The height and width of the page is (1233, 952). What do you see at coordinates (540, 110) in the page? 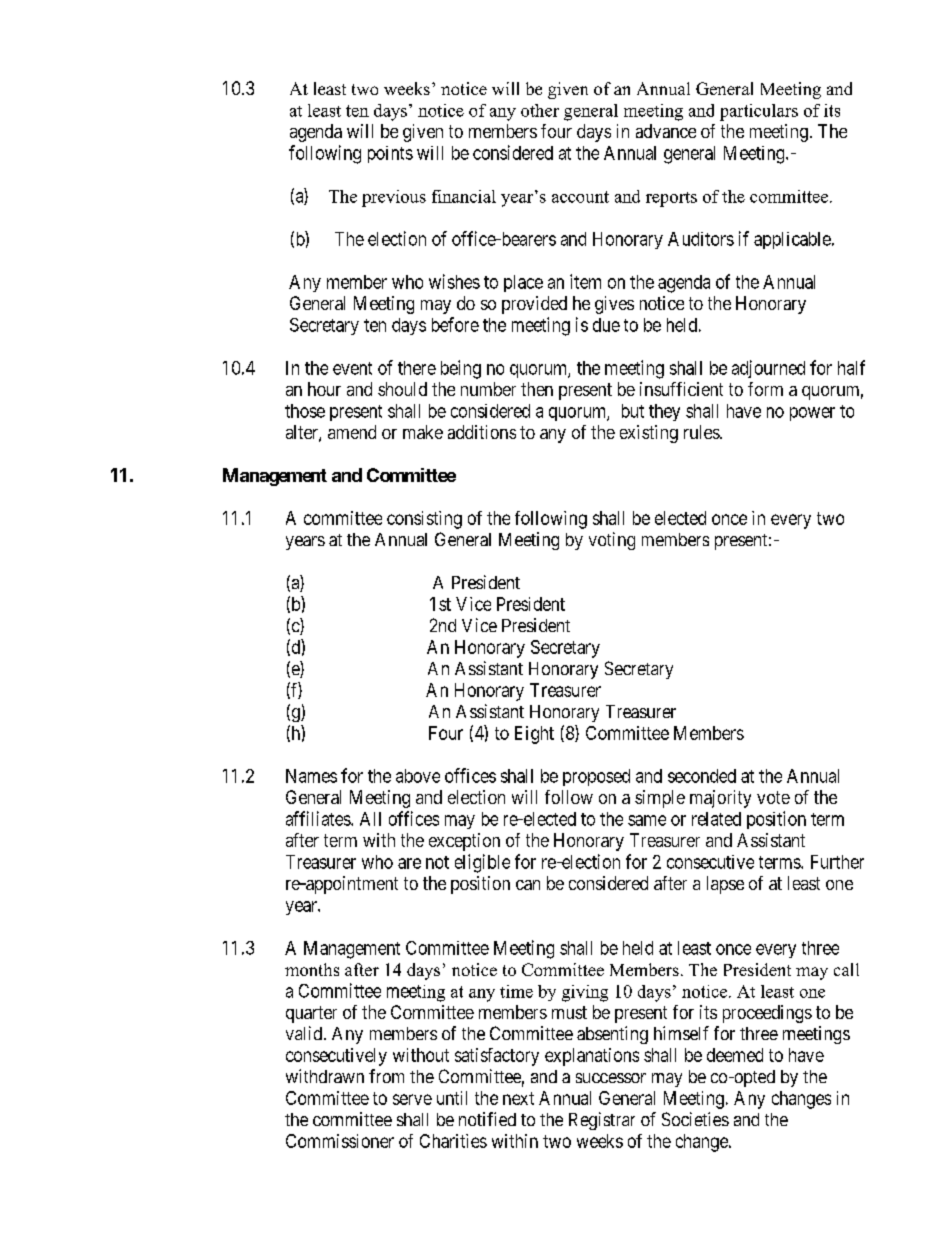
I see `other` at bounding box center [540, 110].
